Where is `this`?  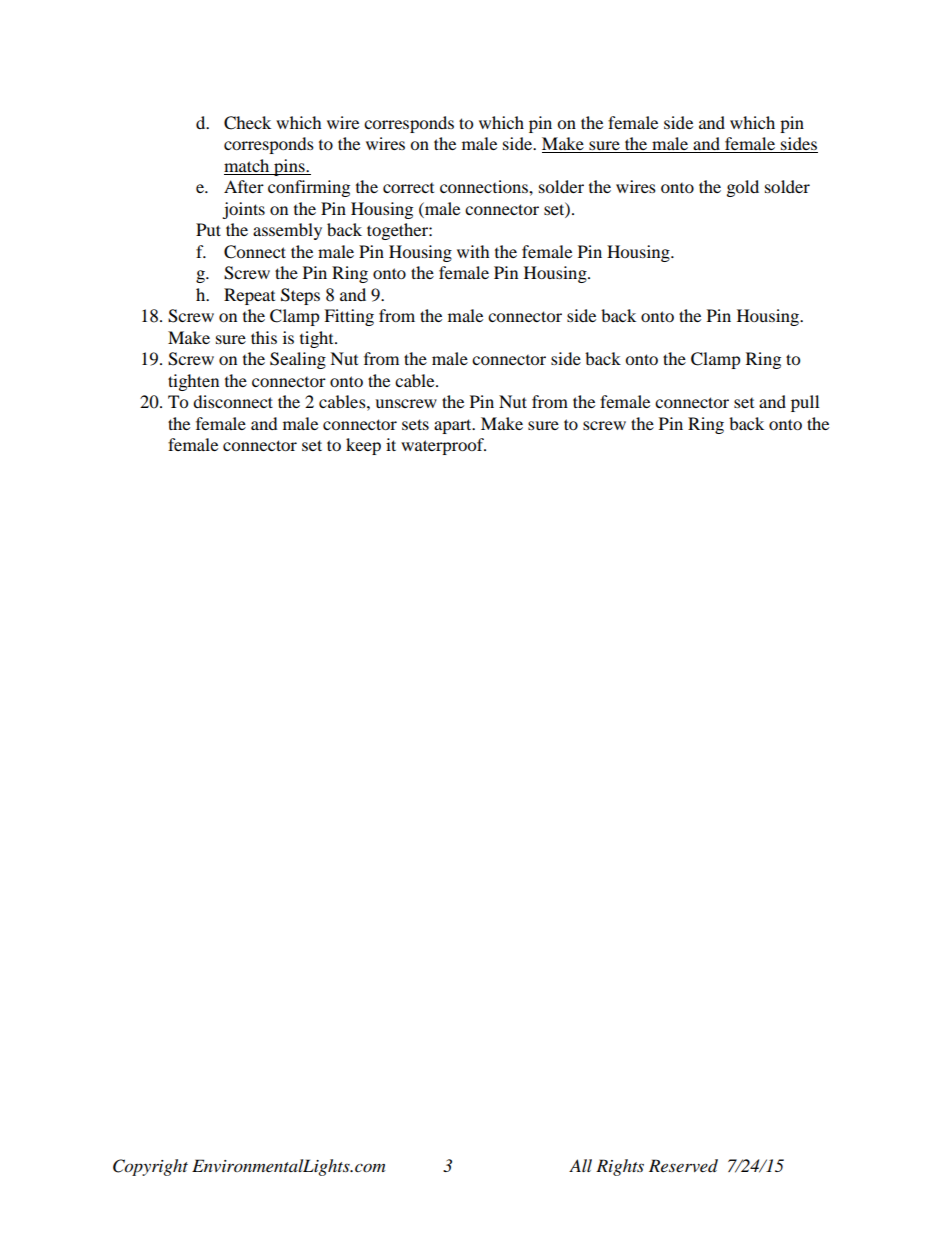 this is located at coordinates (264, 337).
